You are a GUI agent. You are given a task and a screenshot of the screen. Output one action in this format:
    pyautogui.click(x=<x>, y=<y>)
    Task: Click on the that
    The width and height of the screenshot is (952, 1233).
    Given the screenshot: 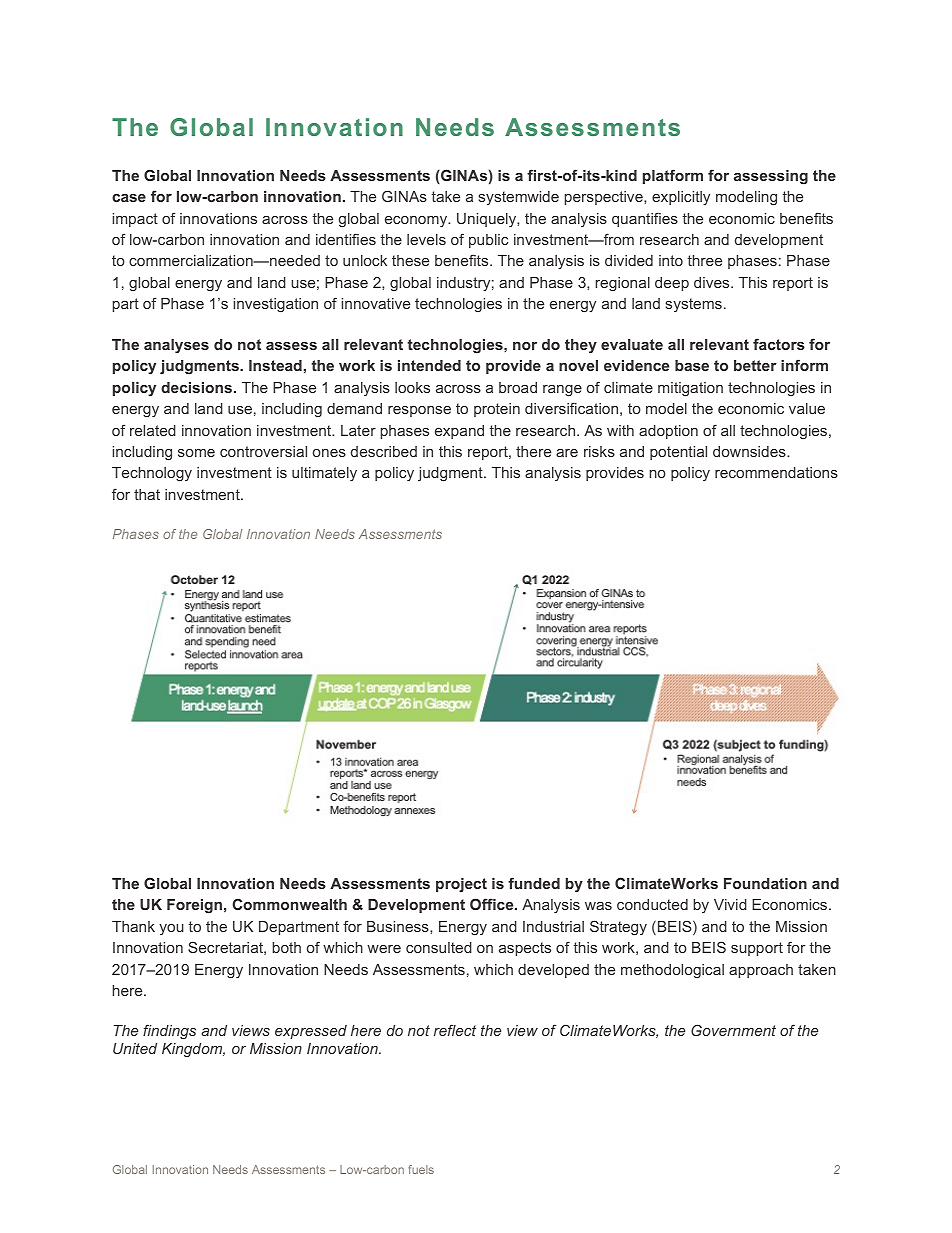 What is the action you would take?
    pyautogui.click(x=147, y=494)
